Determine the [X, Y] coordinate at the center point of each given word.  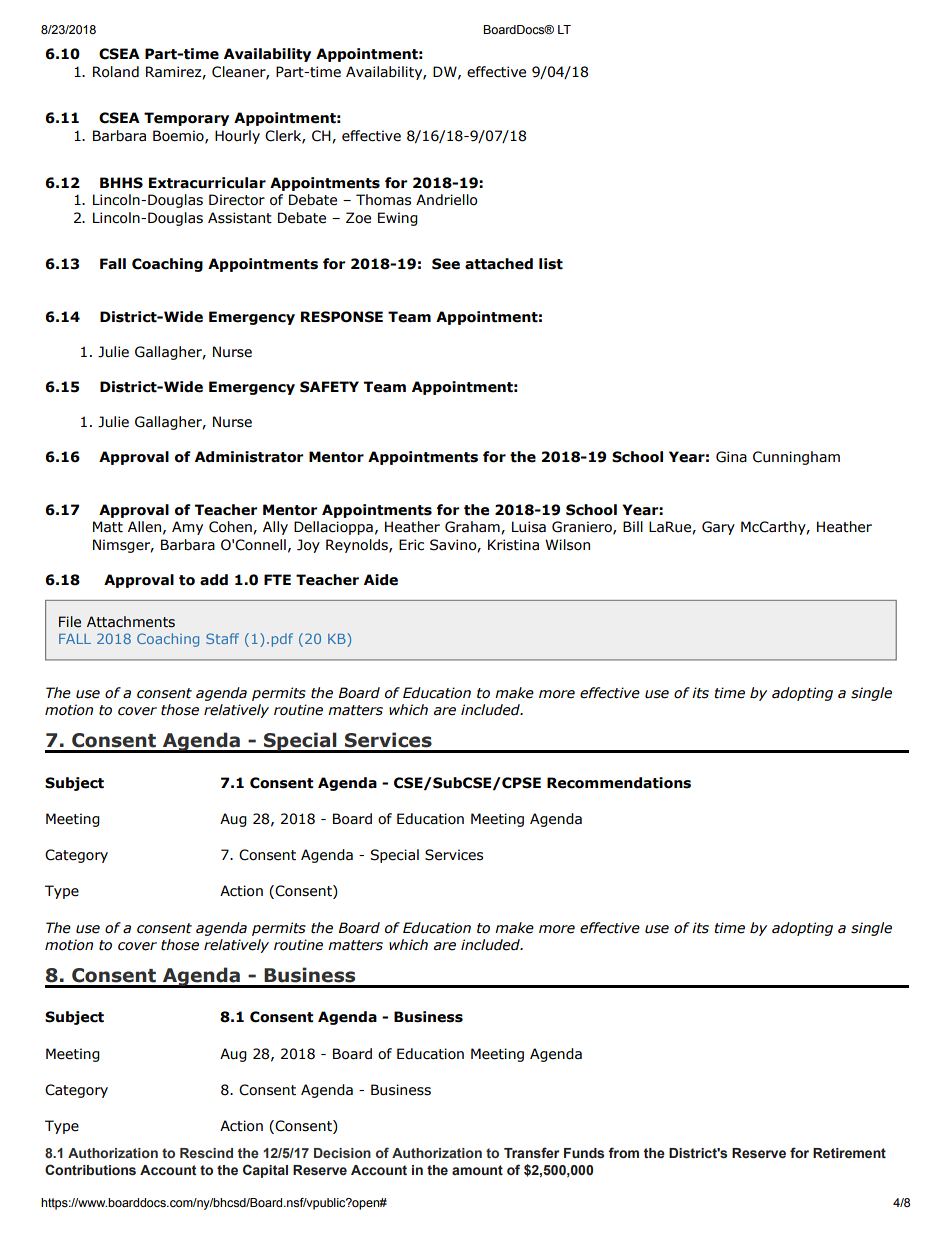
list [551, 264]
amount [477, 1170]
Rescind [206, 1153]
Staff [222, 638]
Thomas [383, 200]
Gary [718, 528]
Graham [473, 527]
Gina [731, 457]
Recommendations [619, 783]
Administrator [249, 457]
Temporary [186, 119]
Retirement [849, 1153]
